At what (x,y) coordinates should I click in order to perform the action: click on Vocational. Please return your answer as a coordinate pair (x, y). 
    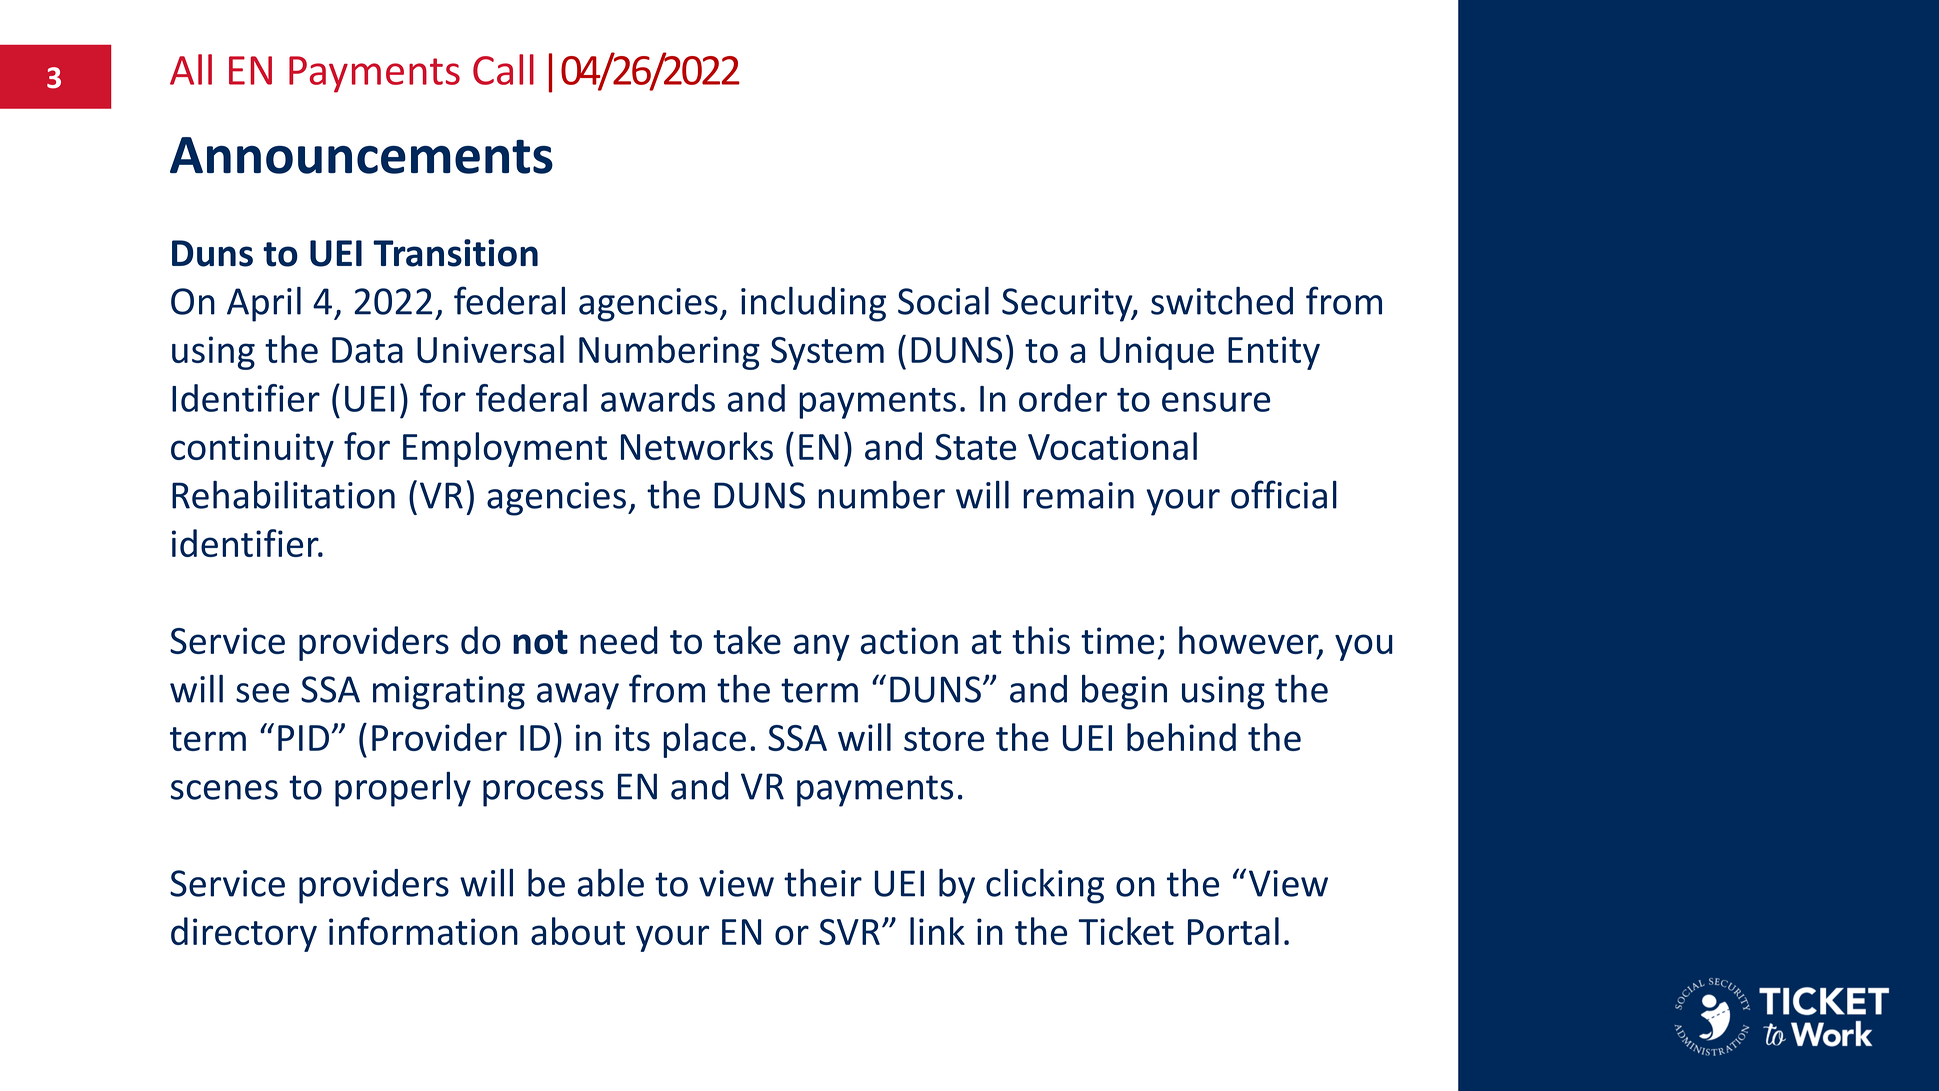
    Looking at the image, I should click on (1112, 446).
